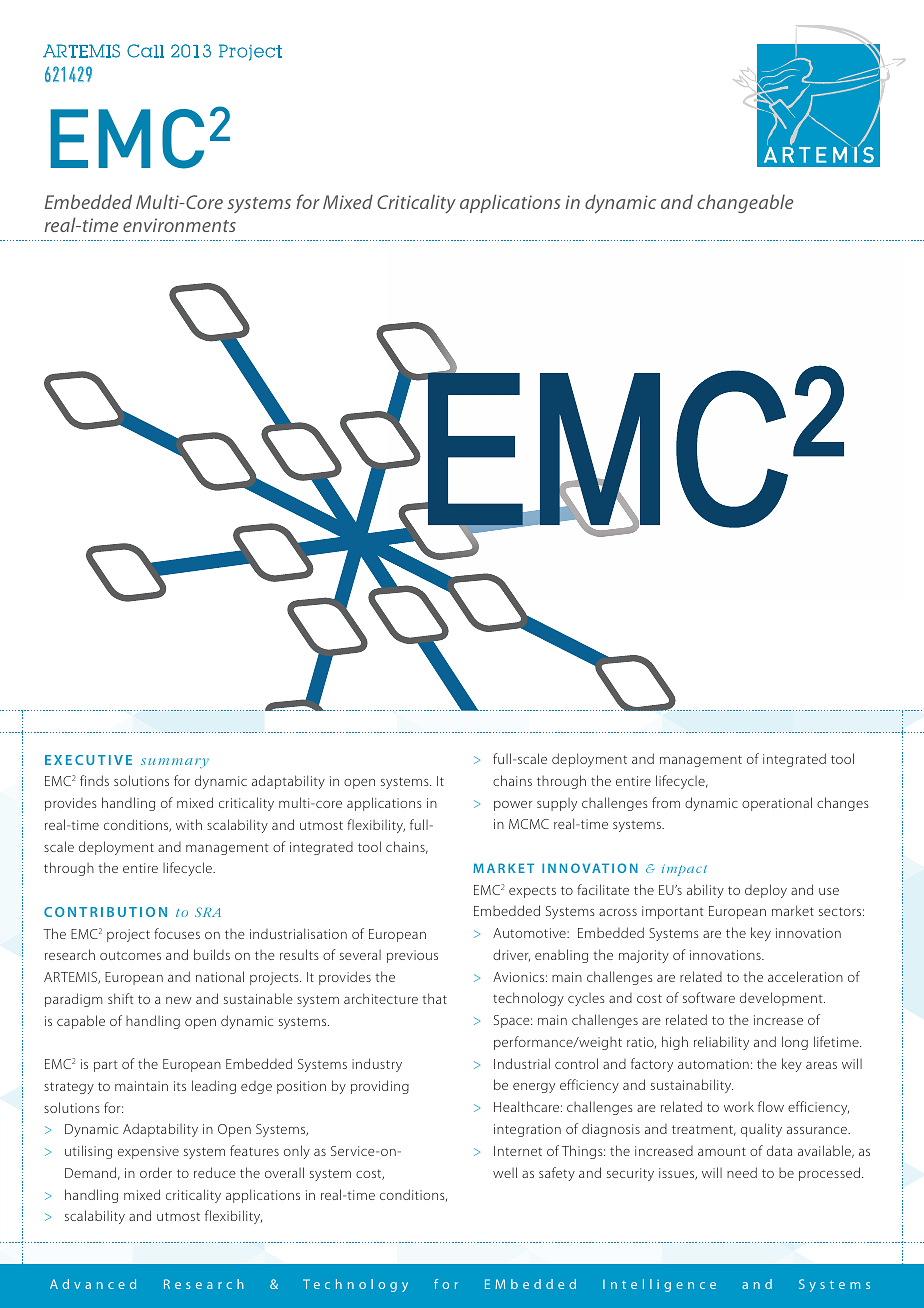 The image size is (924, 1308). Describe the element at coordinates (666, 802) in the document. I see `from` at that location.
